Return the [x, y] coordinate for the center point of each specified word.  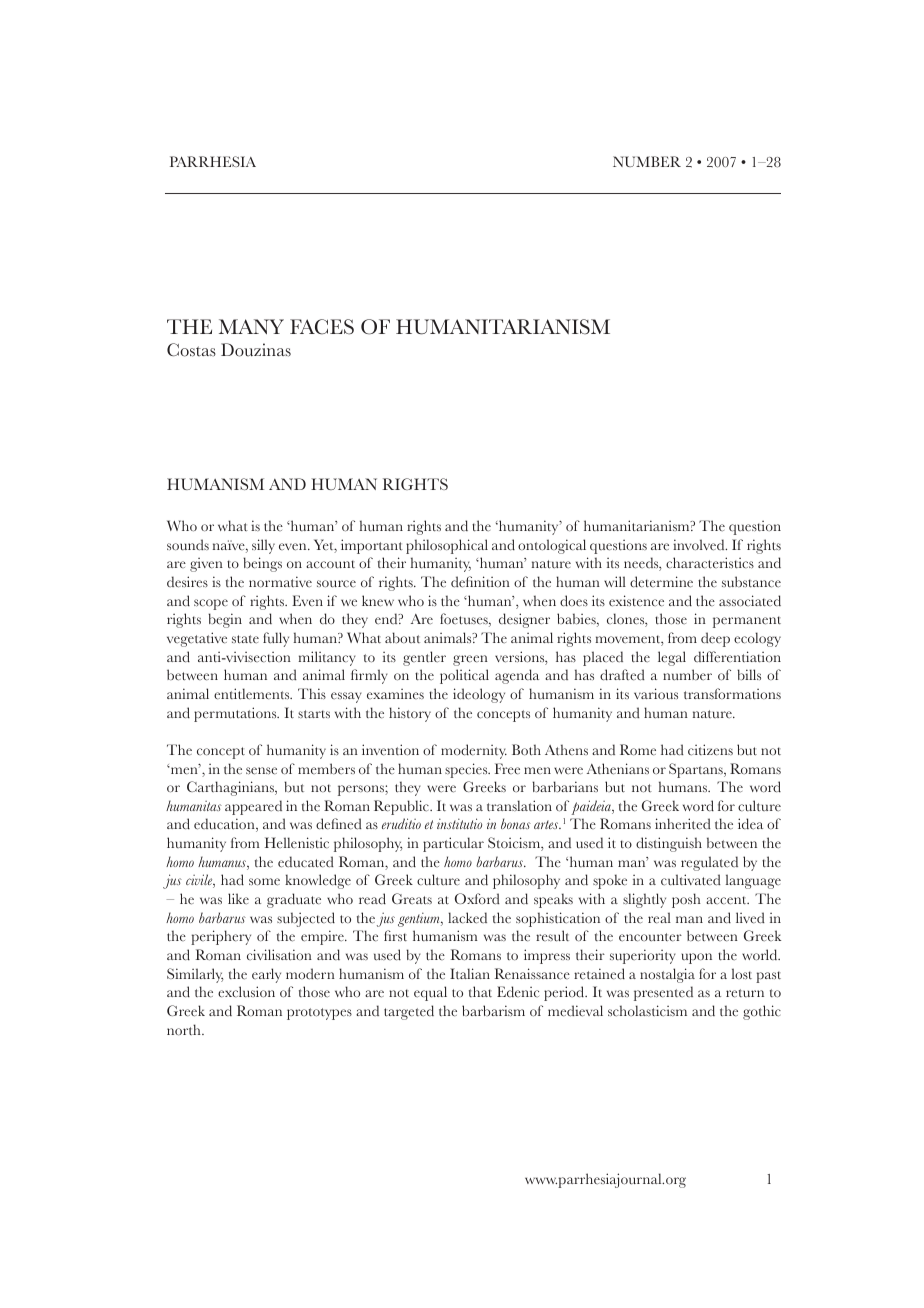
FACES [322, 327]
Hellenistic [297, 843]
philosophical [447, 546]
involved [700, 545]
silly [263, 546]
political [464, 676]
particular [453, 844]
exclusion [246, 992]
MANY [251, 326]
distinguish [669, 844]
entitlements [253, 694]
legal [672, 658]
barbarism [493, 1010]
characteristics [710, 563]
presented [663, 993]
